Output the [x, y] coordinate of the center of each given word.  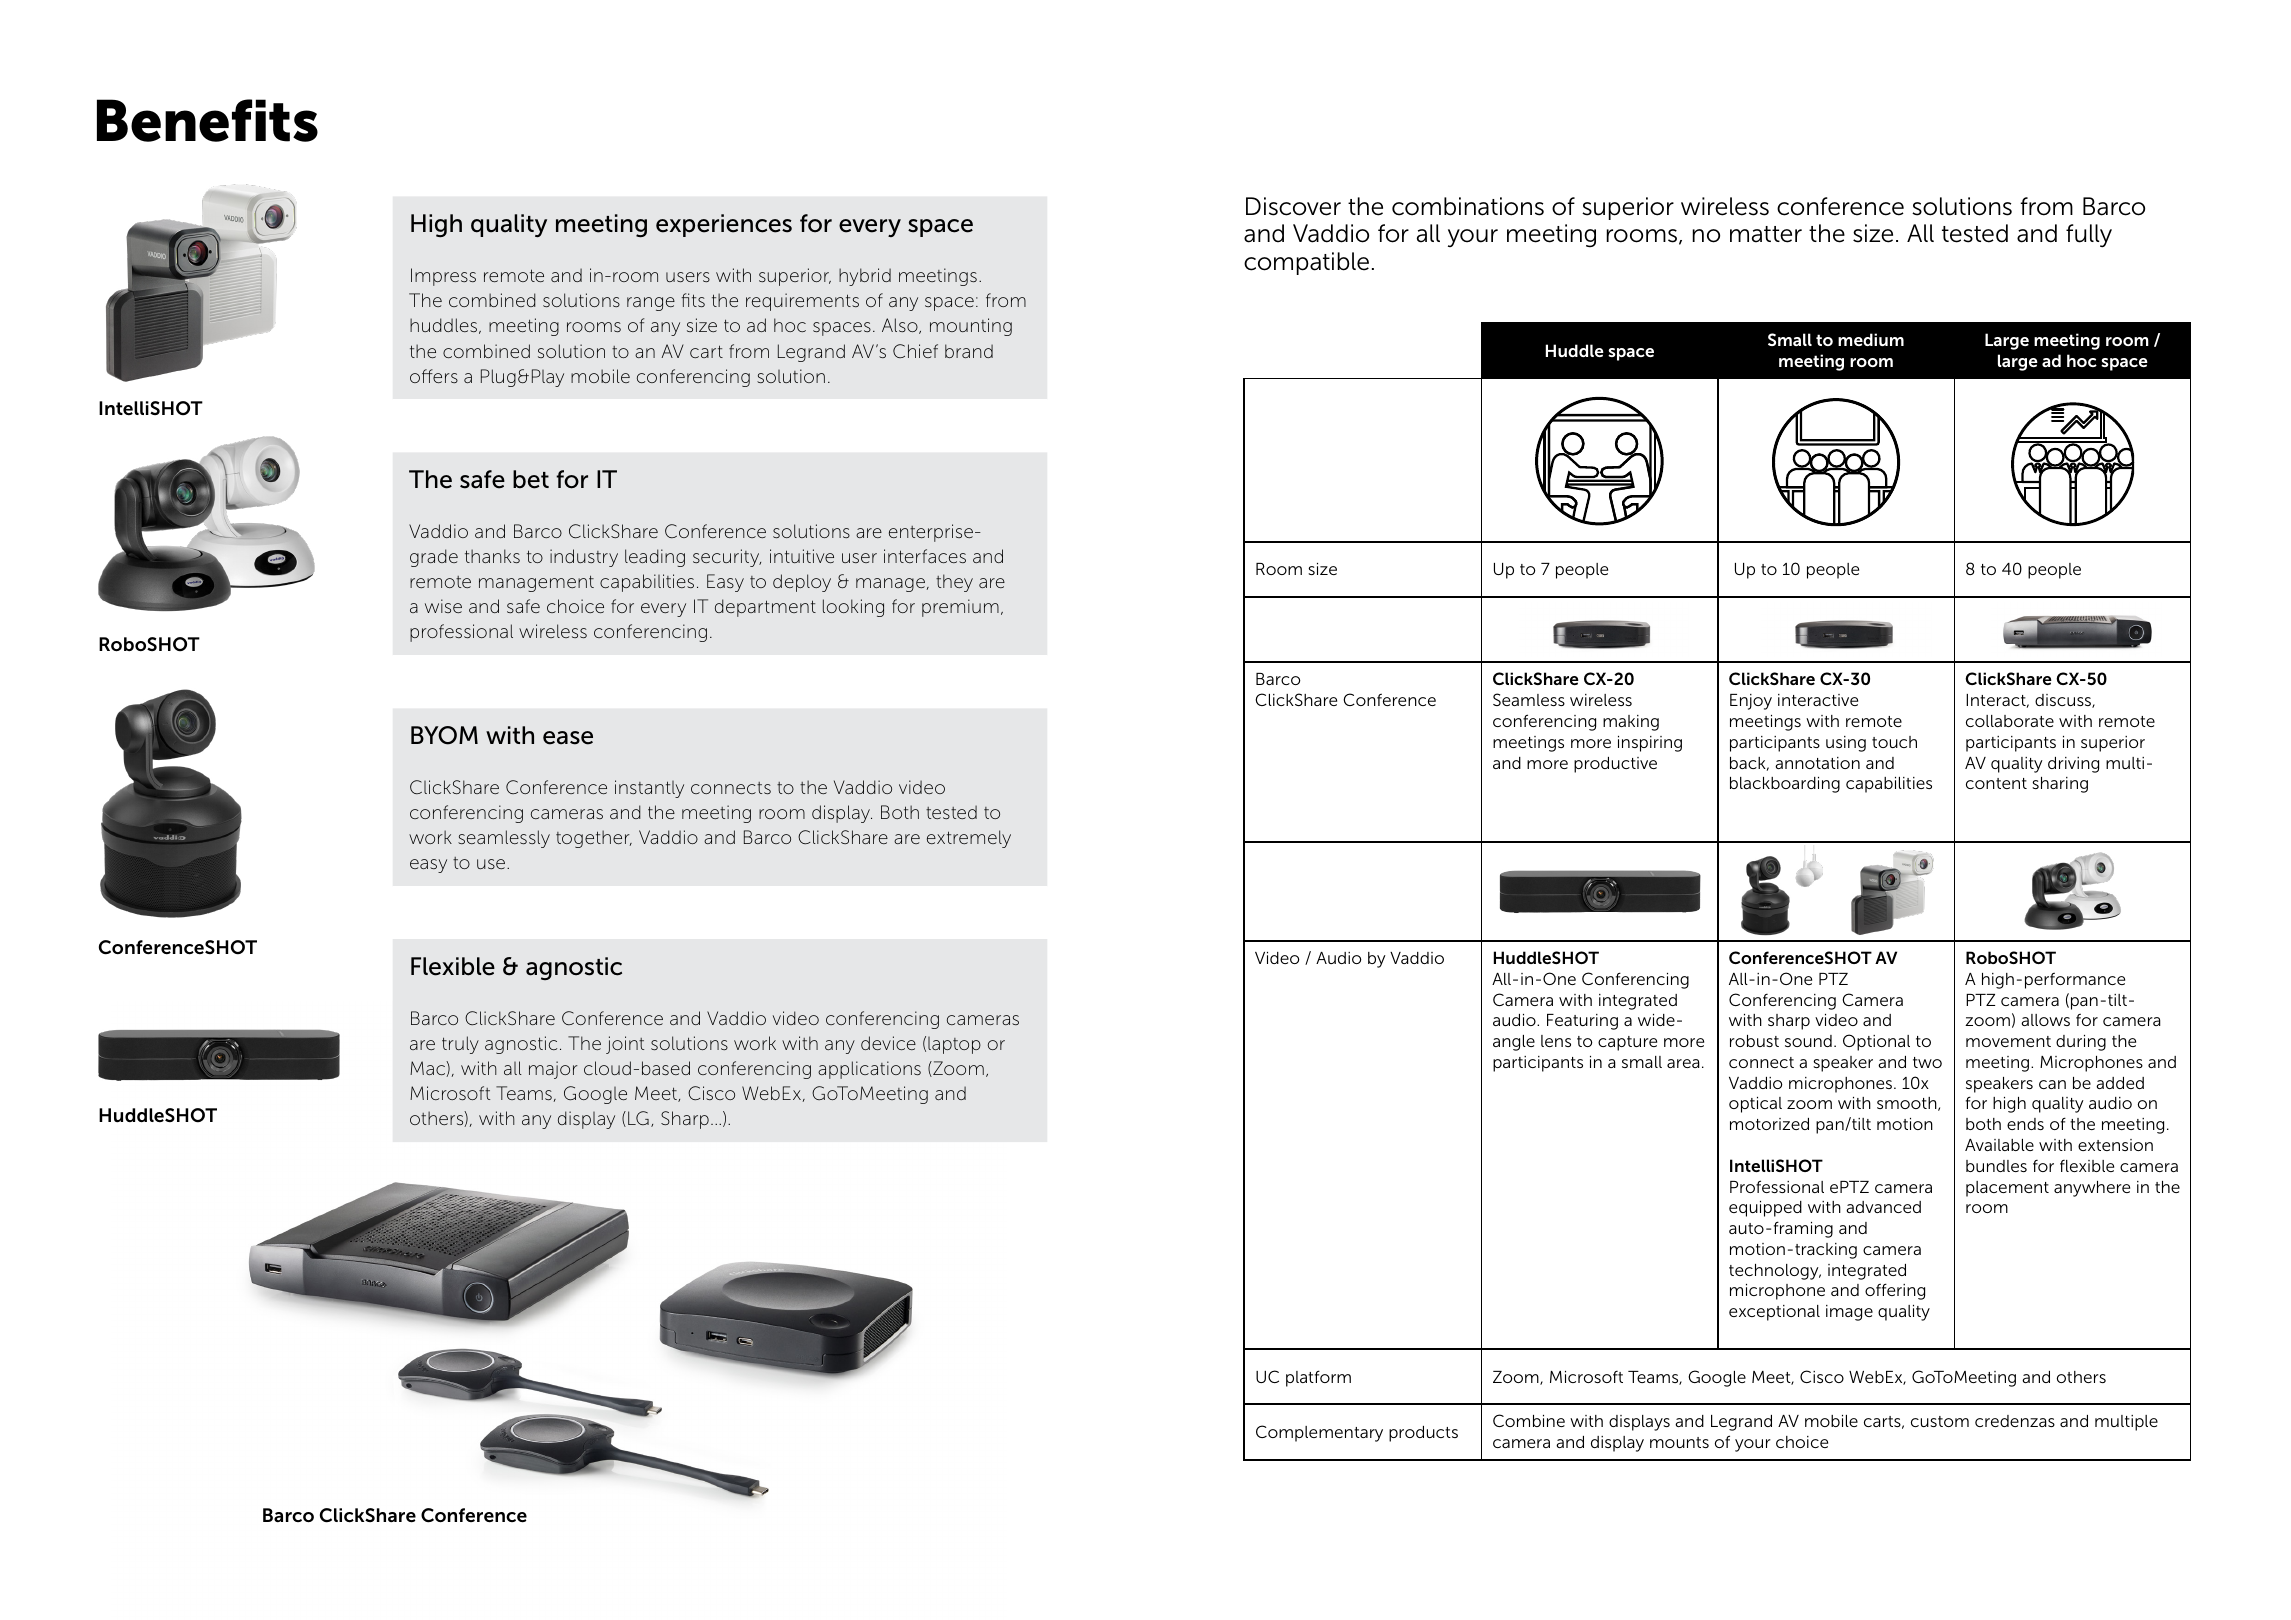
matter [1766, 234]
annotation [1817, 763]
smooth [1908, 1104]
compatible [1306, 263]
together [594, 839]
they [954, 583]
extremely [969, 839]
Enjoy [1751, 702]
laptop [954, 1045]
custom [1940, 1421]
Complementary [1319, 1433]
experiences [724, 225]
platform [1318, 1378]
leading [655, 558]
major [553, 1070]
